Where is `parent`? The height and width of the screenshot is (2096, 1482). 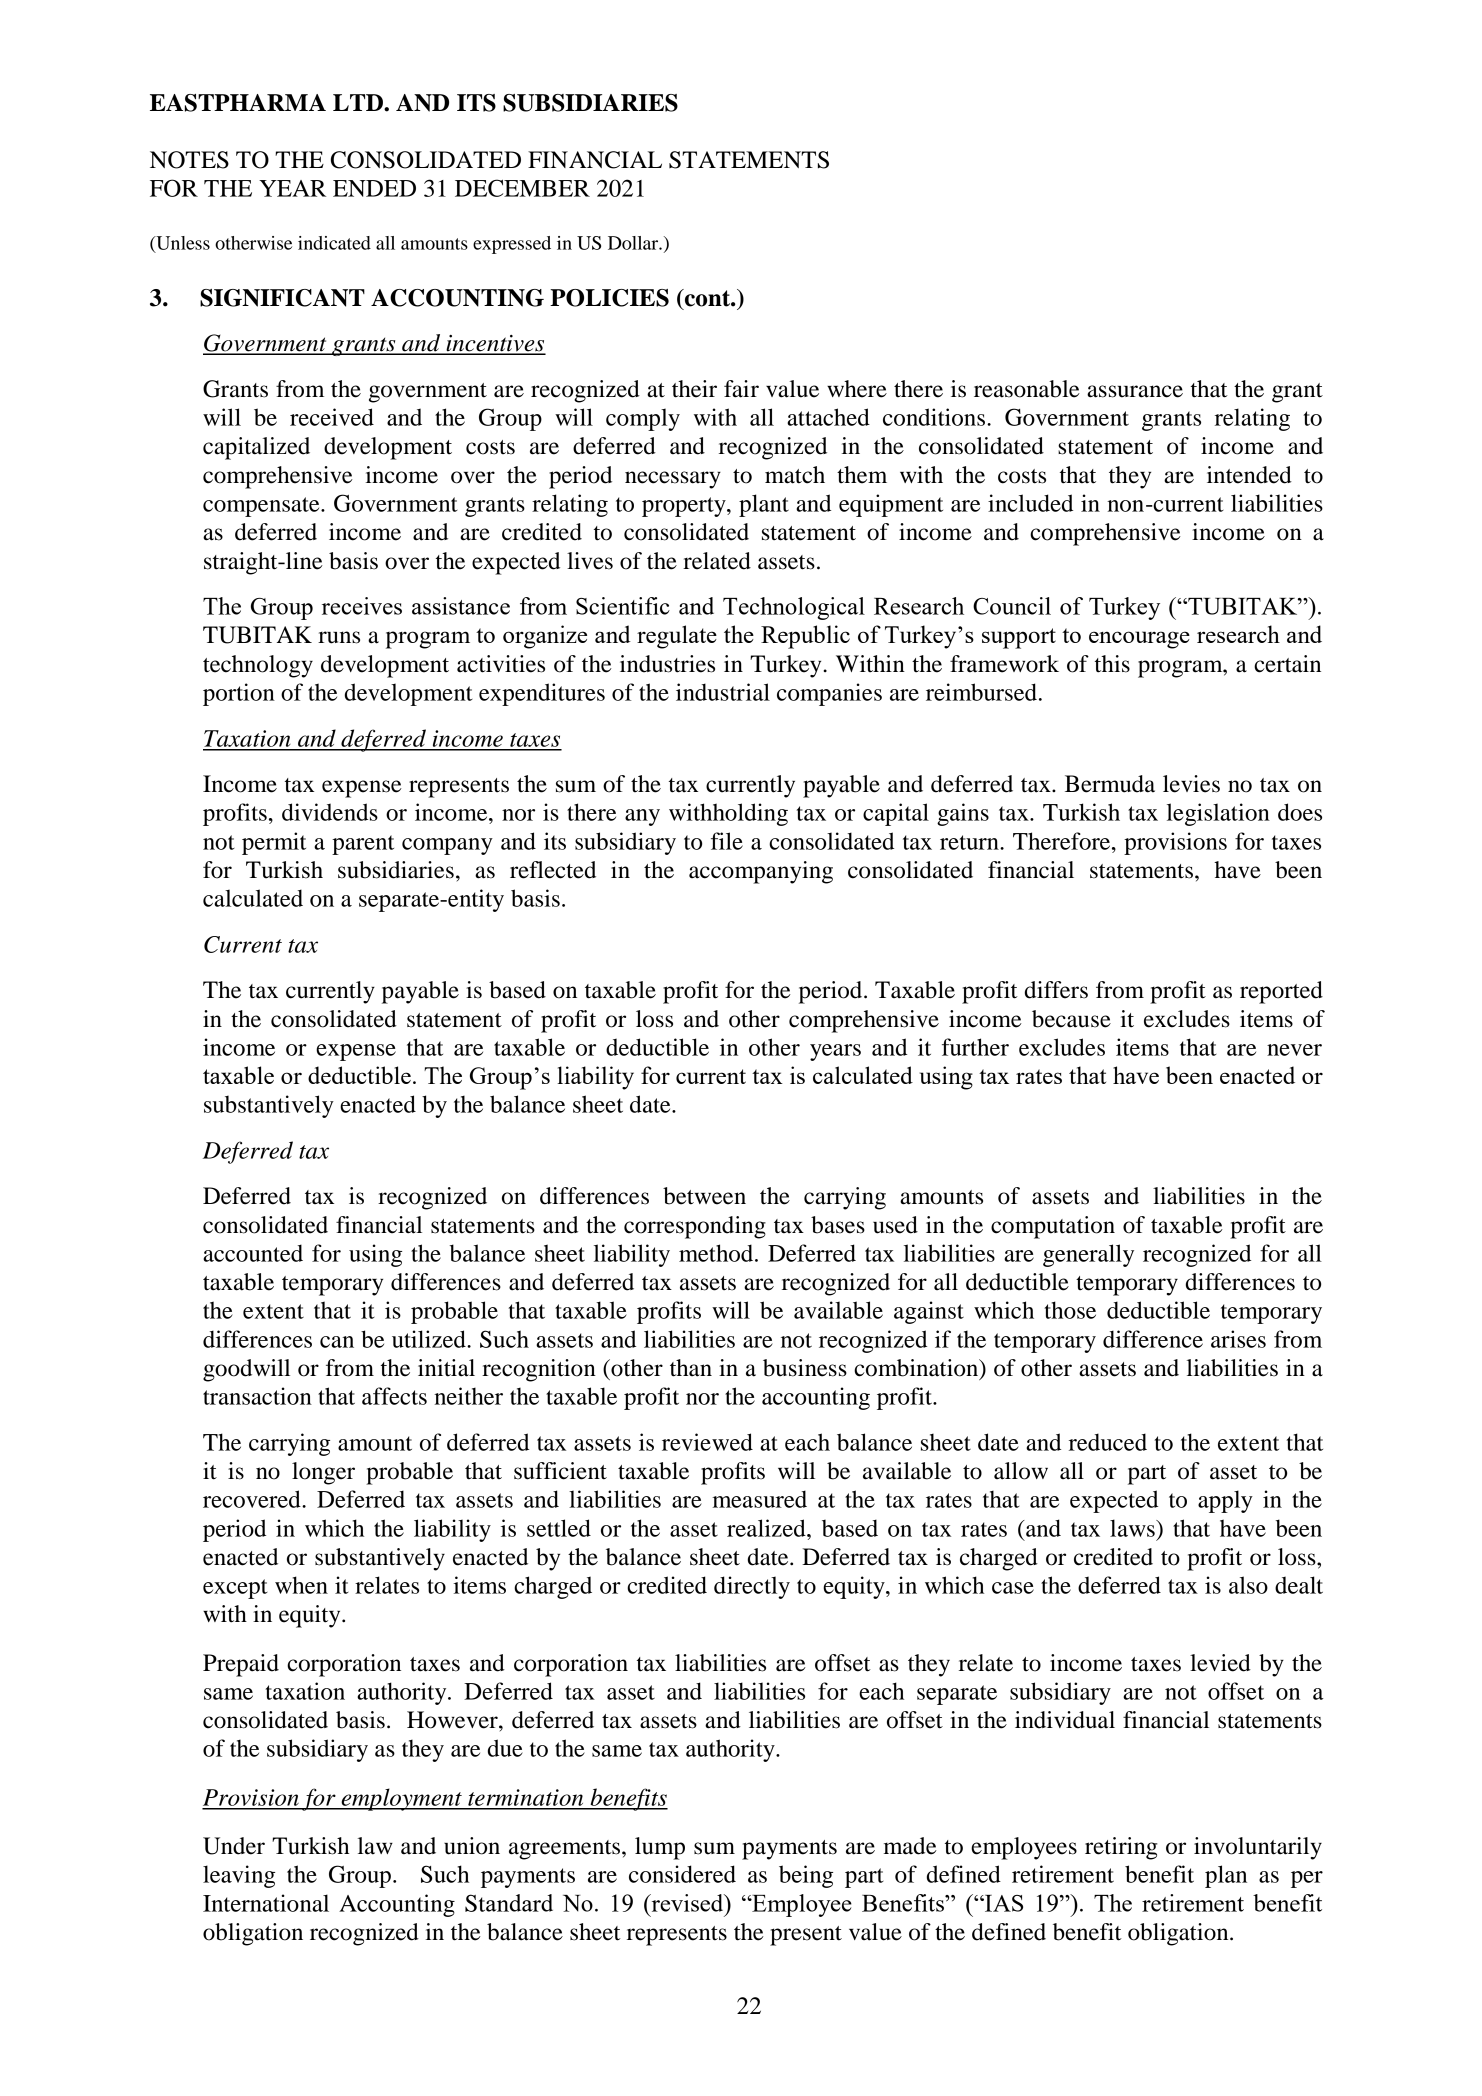
parent is located at coordinates (363, 845).
